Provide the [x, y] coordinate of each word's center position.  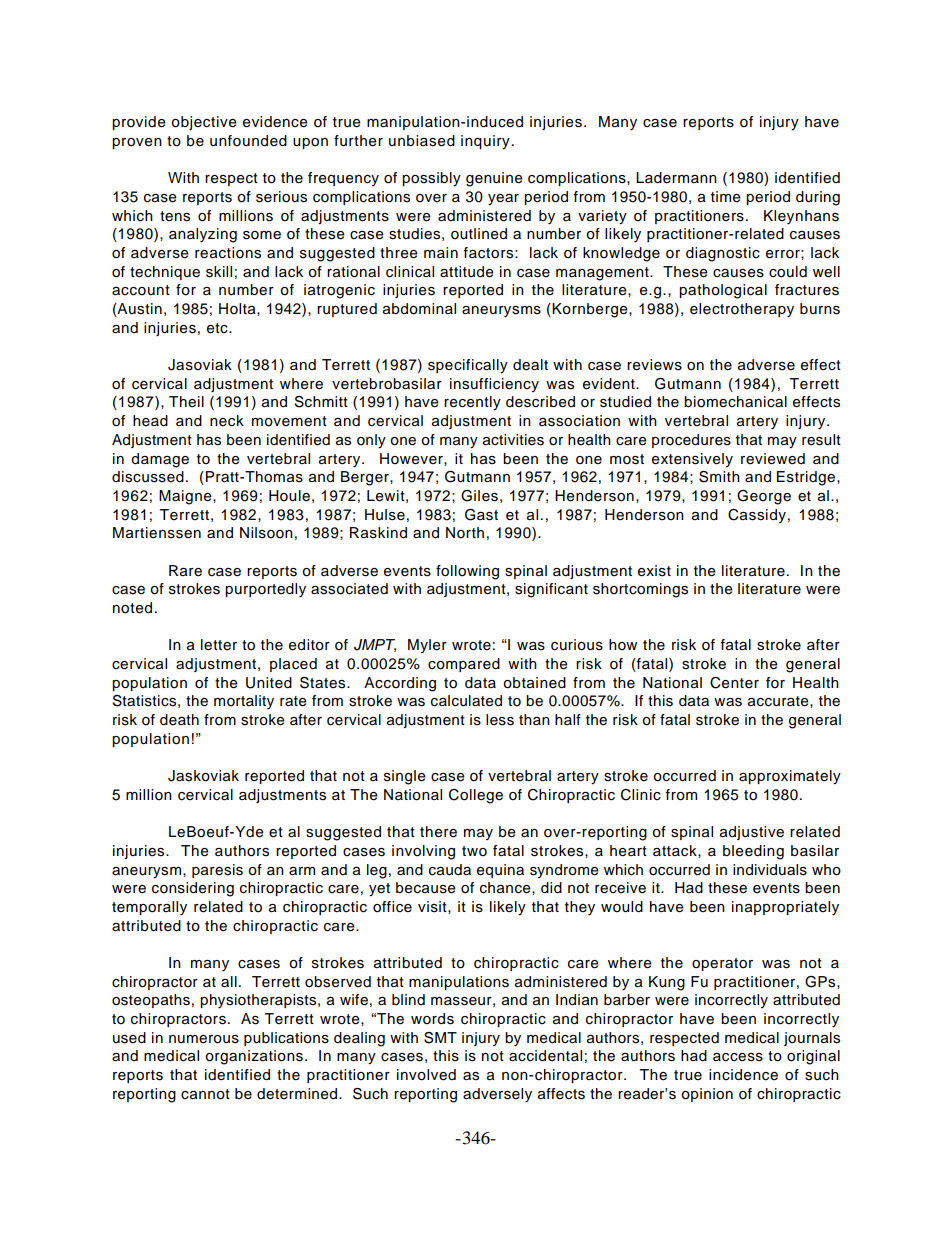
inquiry [485, 142]
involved [426, 1075]
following [467, 572]
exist [654, 571]
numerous [204, 1039]
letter [219, 645]
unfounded [248, 141]
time [726, 197]
